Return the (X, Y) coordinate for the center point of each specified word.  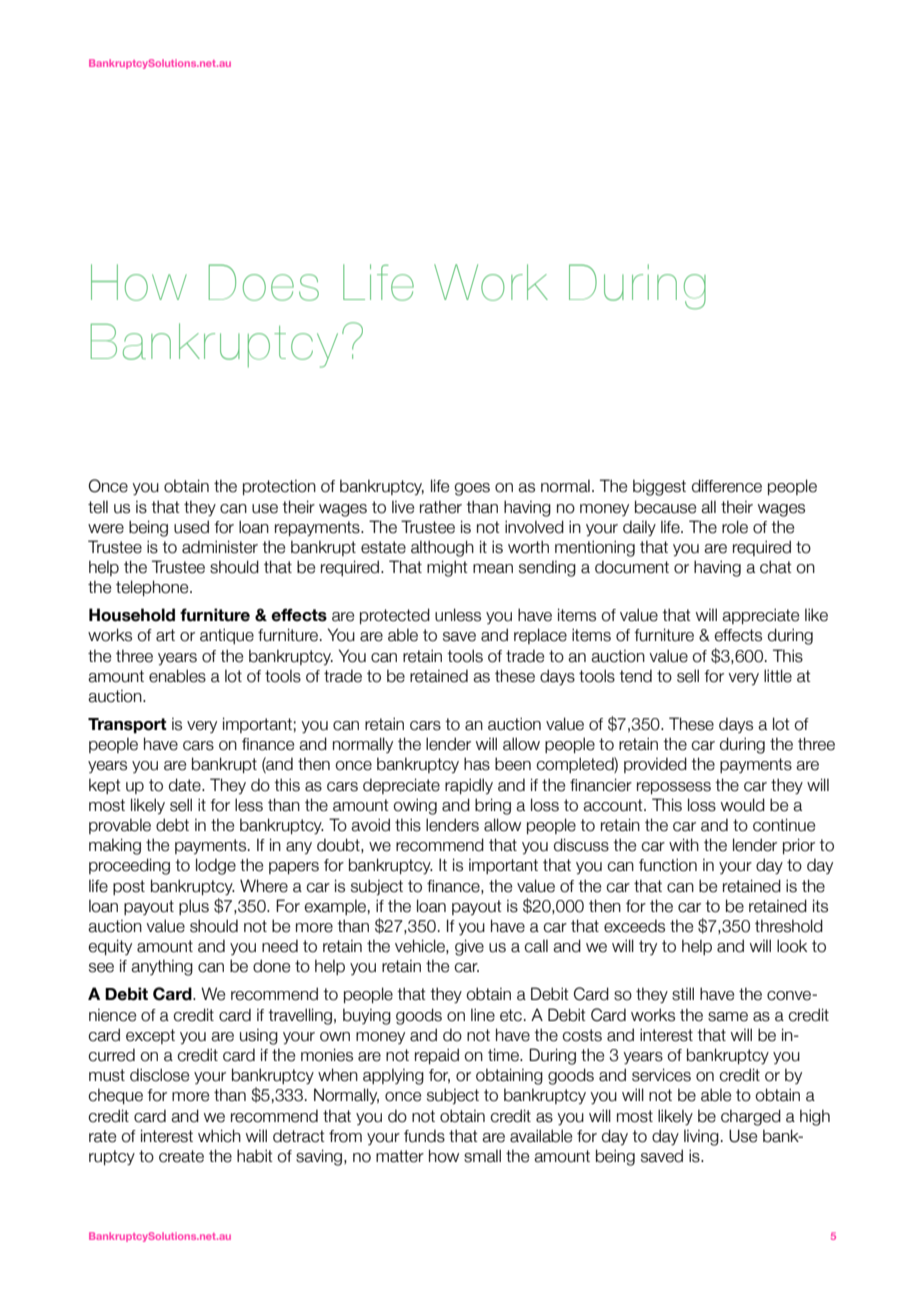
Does (264, 282)
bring (493, 806)
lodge (216, 866)
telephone (153, 588)
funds (424, 1136)
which (219, 1136)
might (447, 568)
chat (776, 567)
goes (472, 489)
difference (727, 486)
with (684, 844)
